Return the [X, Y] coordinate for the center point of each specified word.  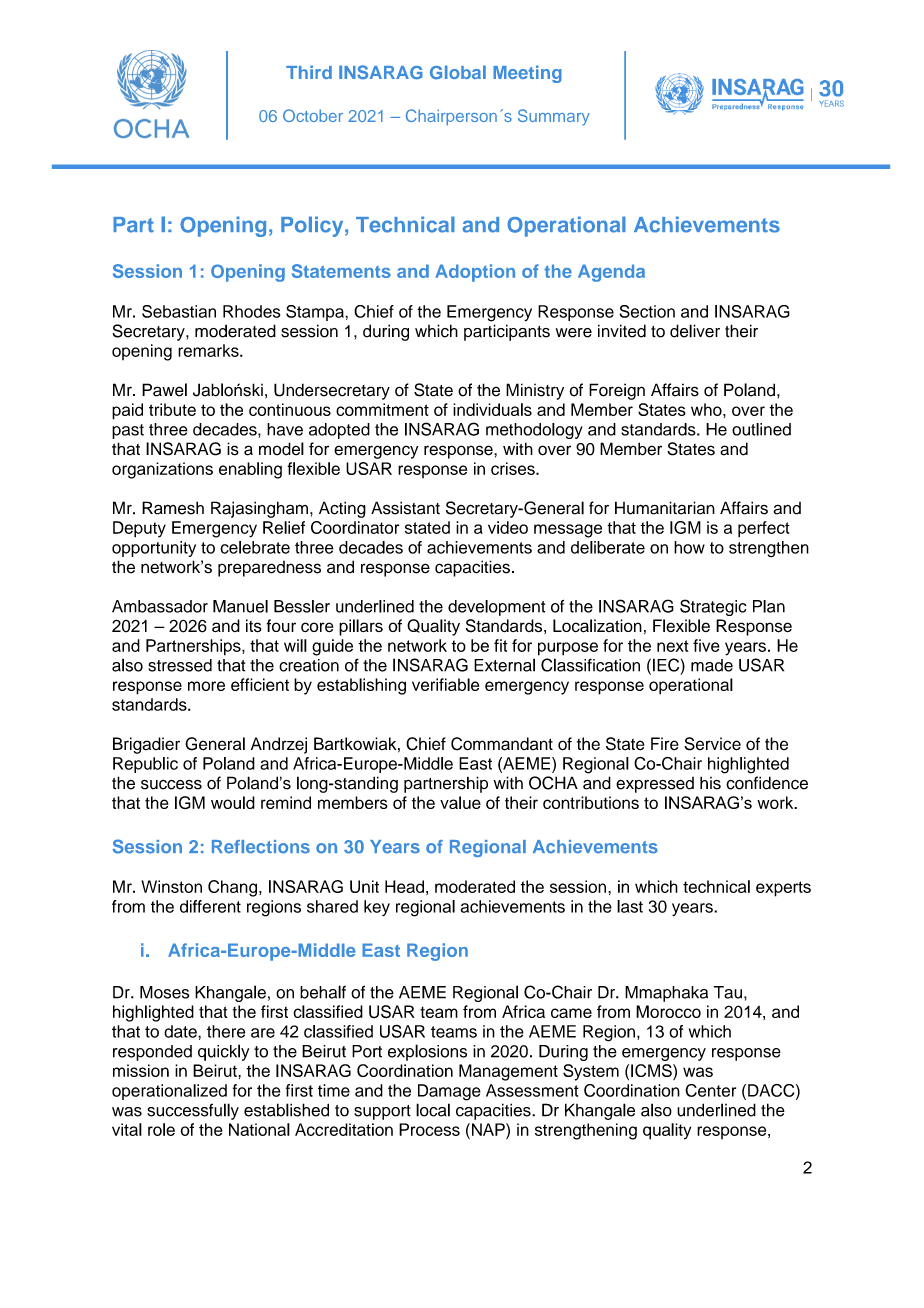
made [712, 665]
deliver [695, 331]
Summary [554, 117]
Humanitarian [665, 508]
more [206, 686]
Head [404, 886]
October [313, 115]
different [210, 906]
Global [458, 72]
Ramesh [173, 508]
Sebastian [179, 311]
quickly [223, 1052]
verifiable [445, 684]
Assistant [405, 508]
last [630, 906]
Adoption [475, 273]
